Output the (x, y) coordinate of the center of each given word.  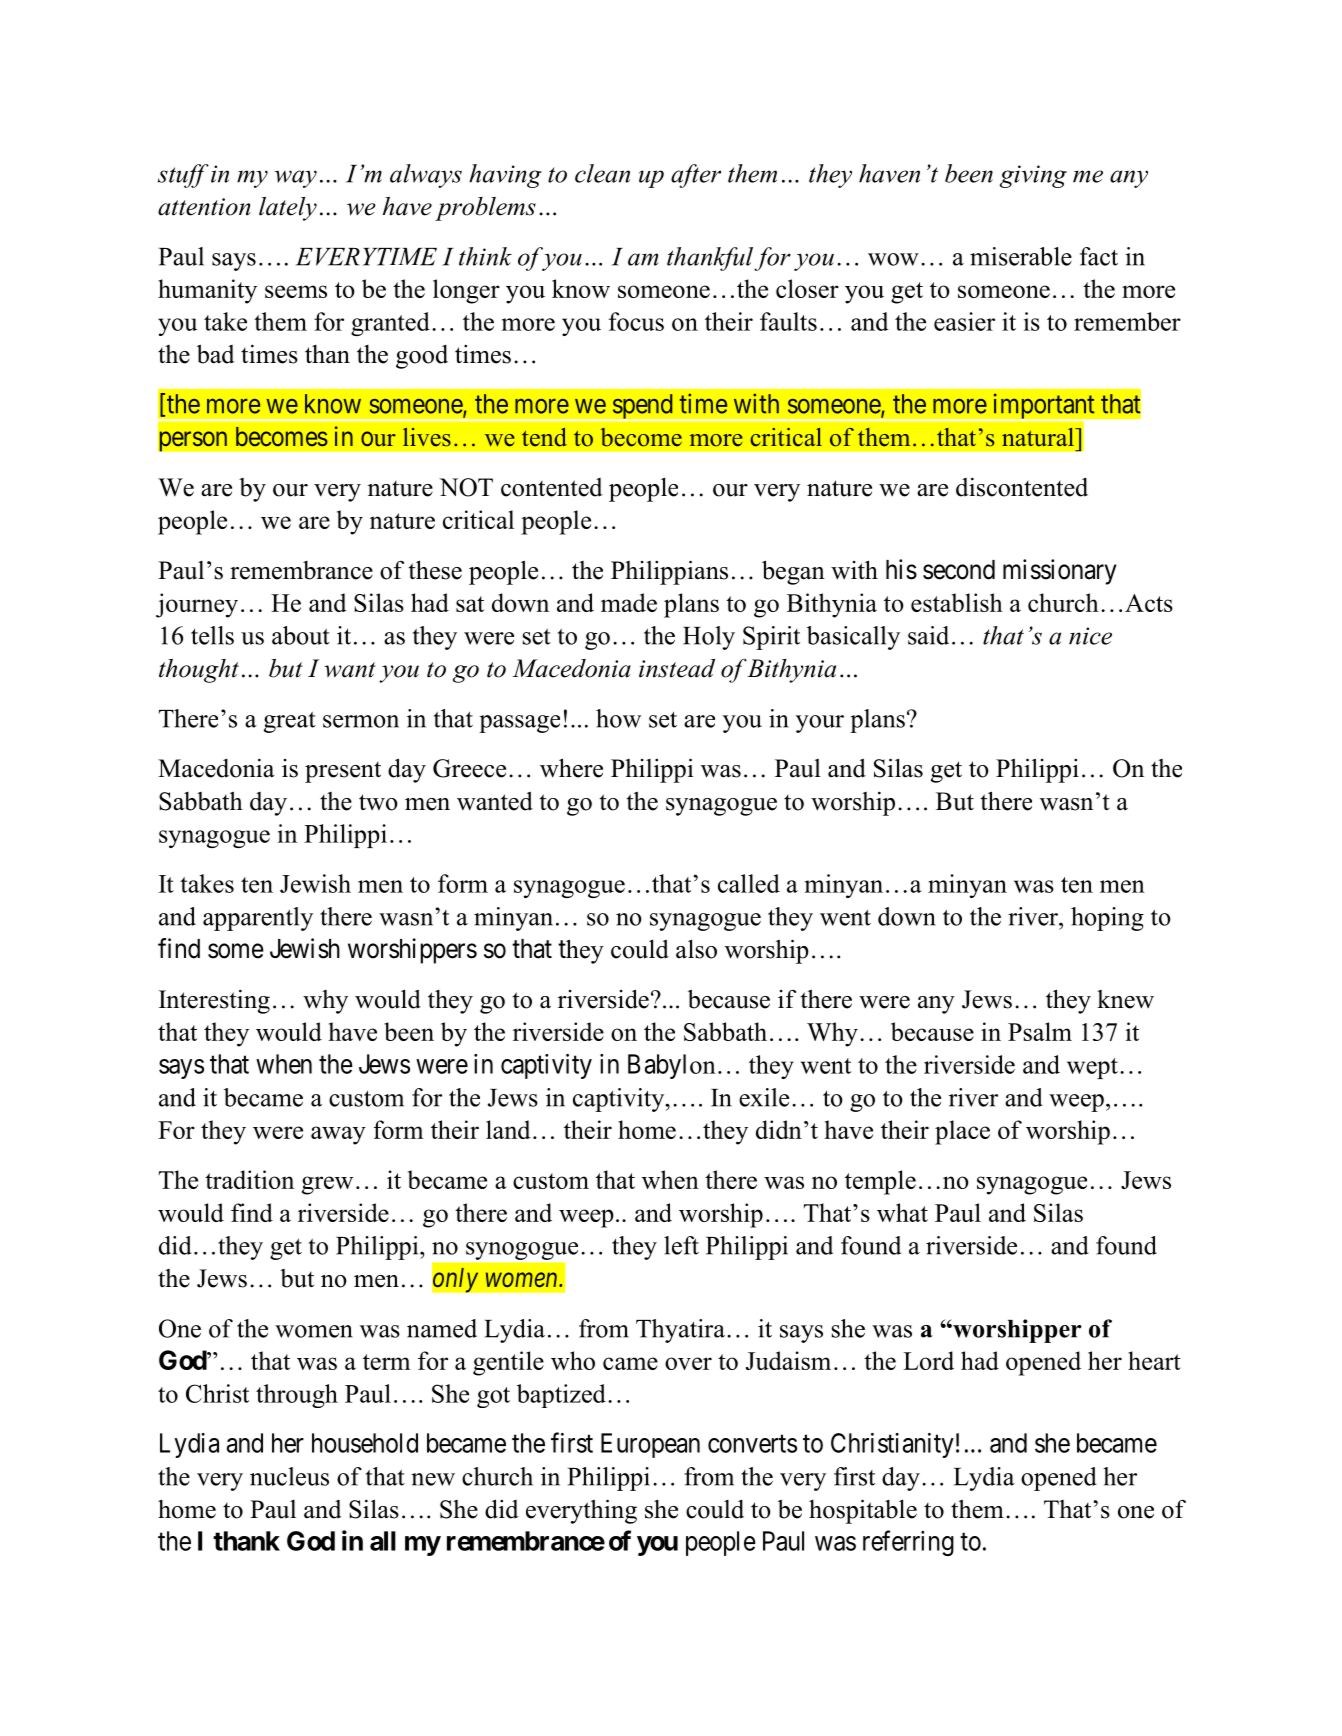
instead (677, 668)
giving (1033, 176)
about (301, 635)
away (338, 1135)
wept (1092, 1068)
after (696, 176)
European (650, 1445)
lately (288, 209)
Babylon (672, 1066)
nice (1090, 636)
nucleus (289, 1476)
